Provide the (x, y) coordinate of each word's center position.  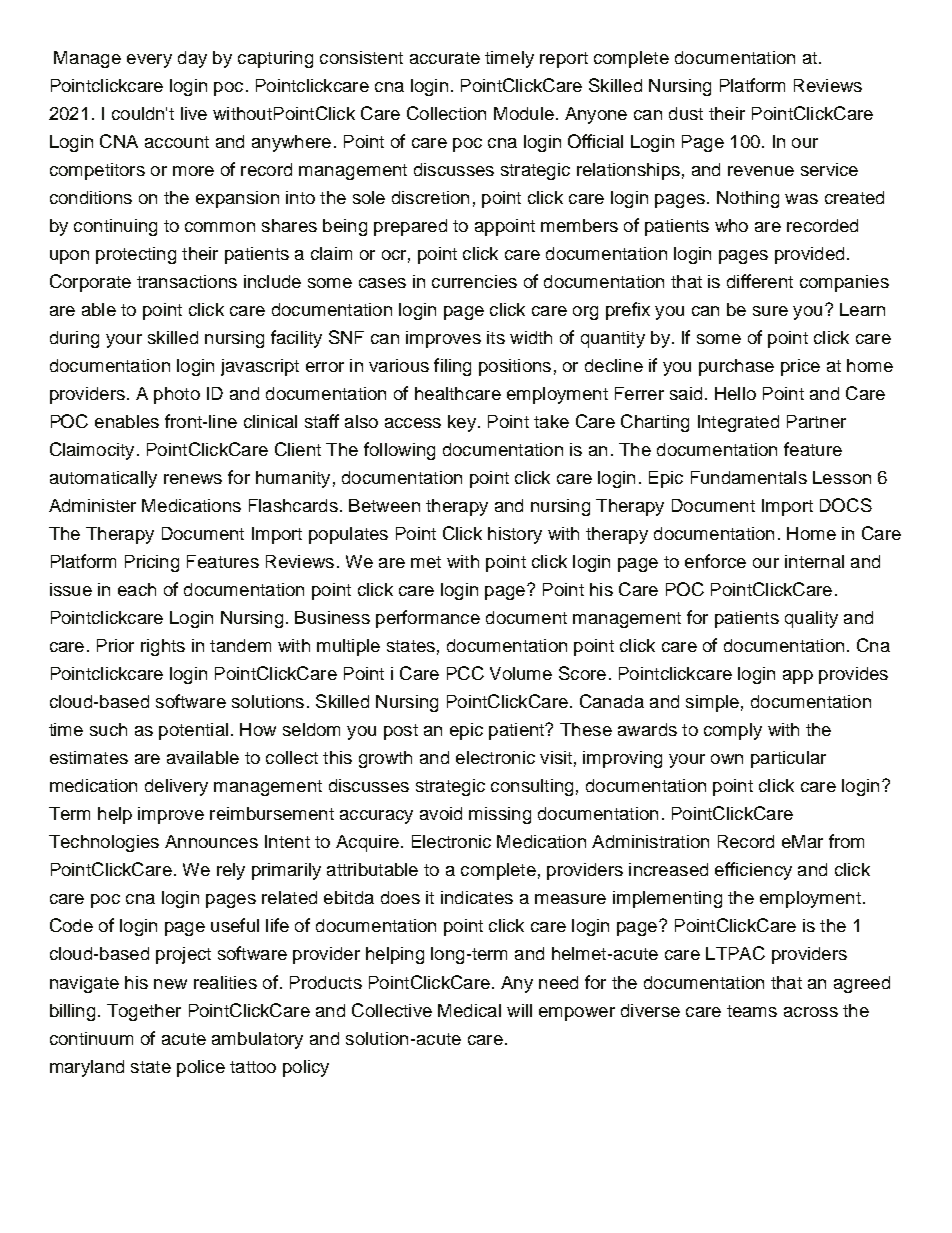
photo (177, 395)
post (401, 732)
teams (752, 1011)
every (149, 61)
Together (144, 1012)
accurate (445, 58)
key (462, 423)
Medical (469, 1010)
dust (686, 113)
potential (193, 731)
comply (733, 731)
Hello (735, 393)
